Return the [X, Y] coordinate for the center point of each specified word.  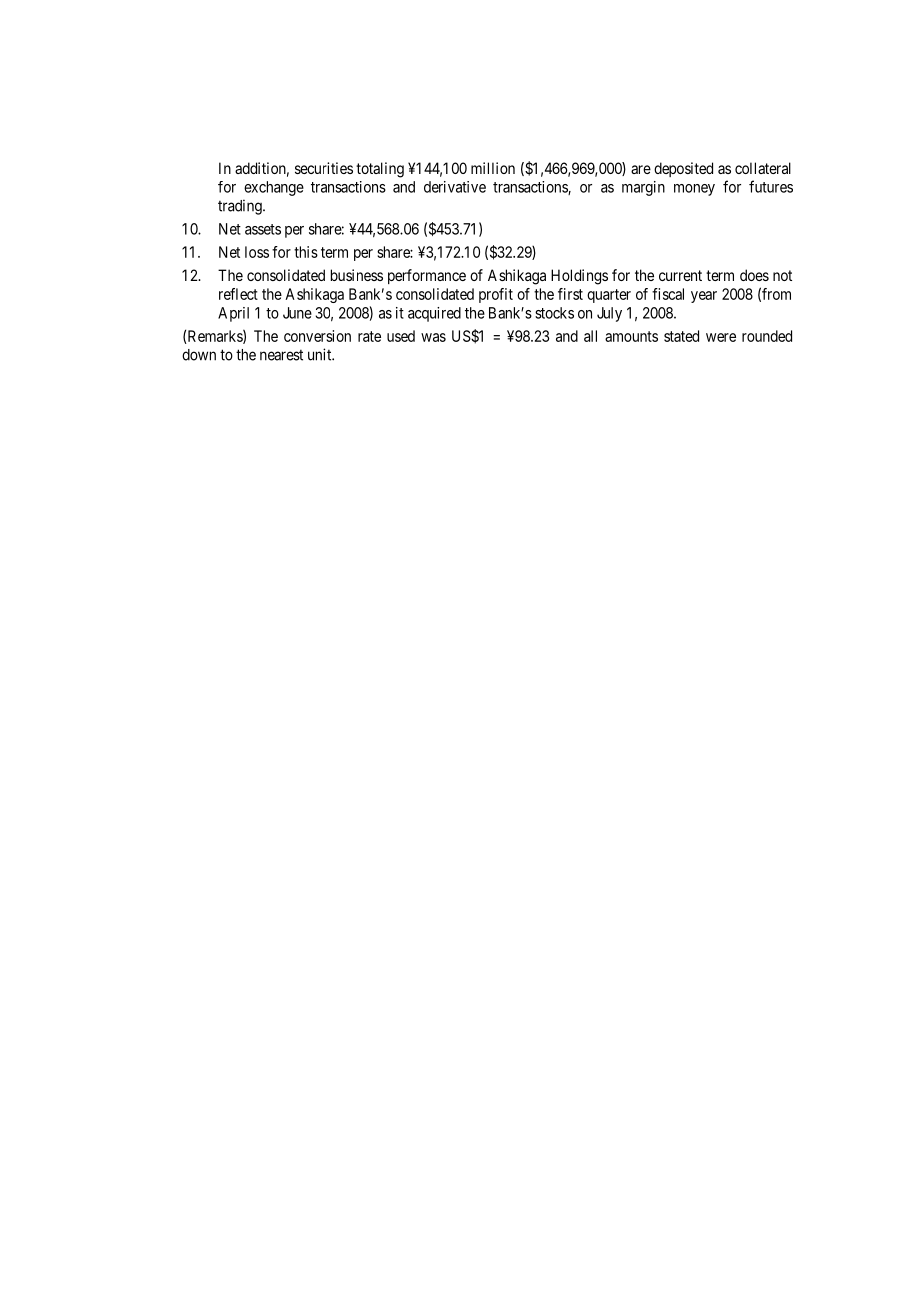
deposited [683, 169]
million [493, 168]
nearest [281, 355]
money [694, 190]
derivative [455, 187]
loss [257, 252]
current [680, 275]
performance [427, 276]
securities [324, 168]
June [297, 313]
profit [496, 295]
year [704, 297]
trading [241, 207]
